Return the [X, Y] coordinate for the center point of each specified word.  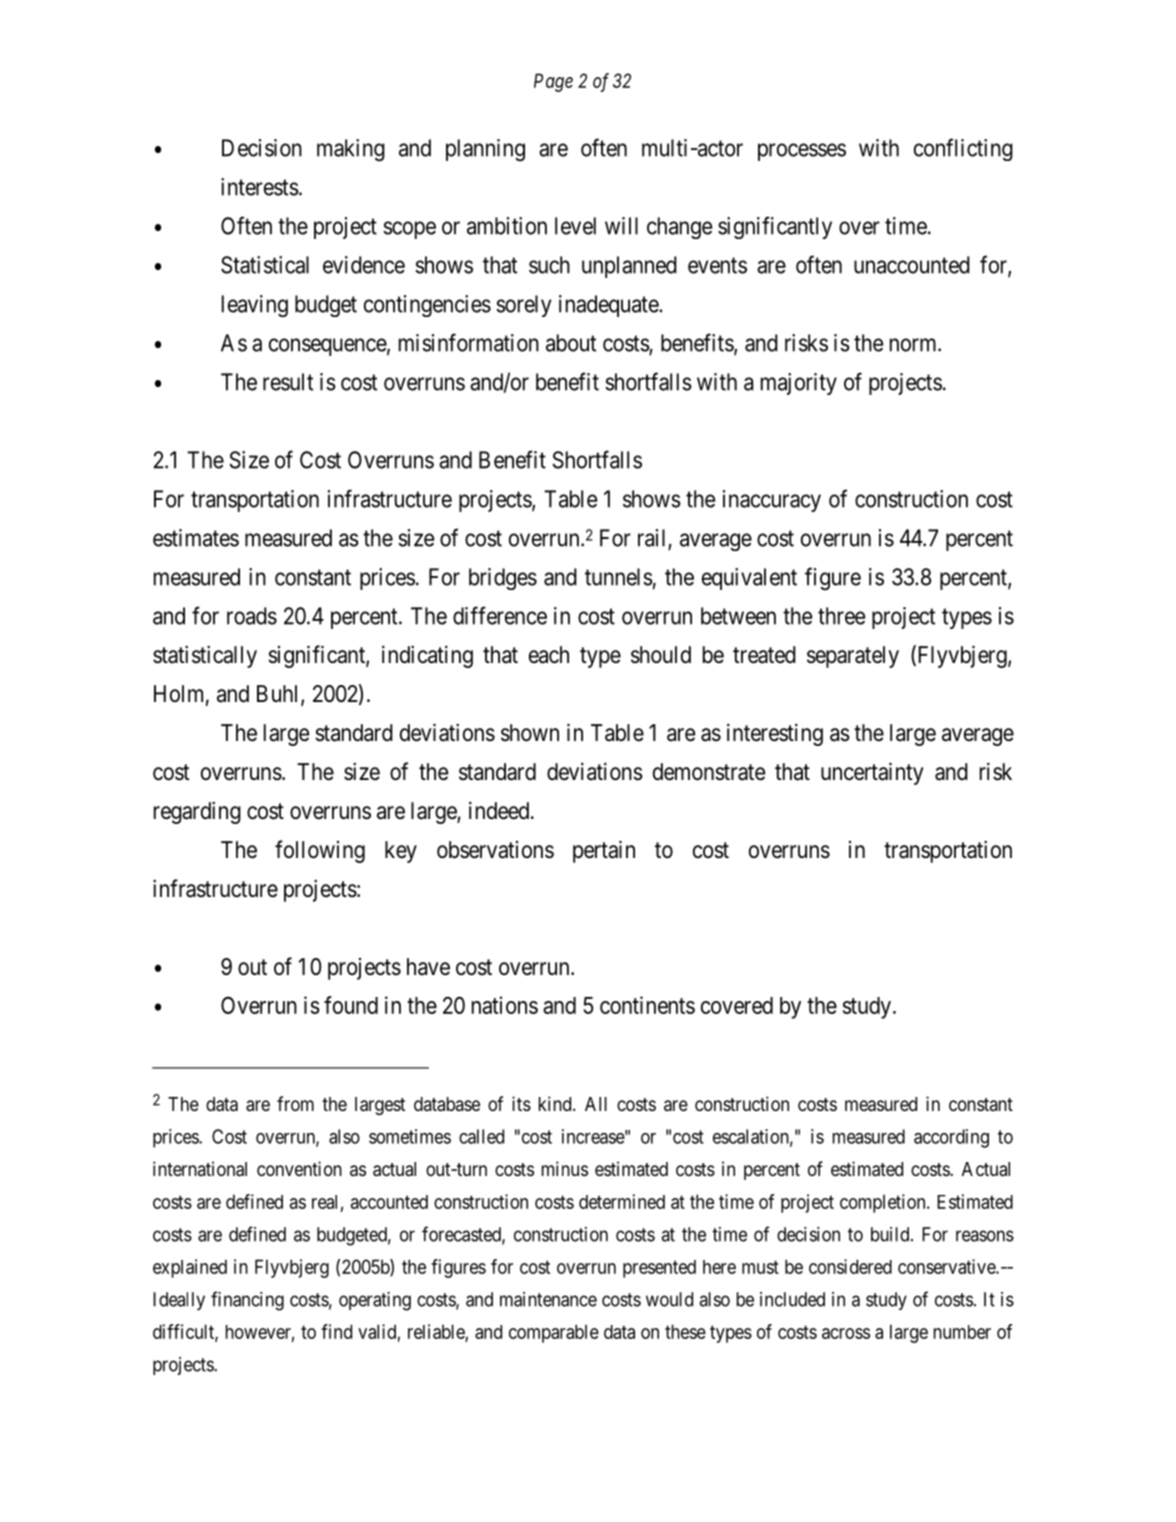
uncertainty [872, 773]
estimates [196, 538]
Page [553, 82]
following [320, 851]
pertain [604, 851]
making [351, 150]
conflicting [963, 149]
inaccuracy [772, 501]
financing [247, 1301]
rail [653, 539]
